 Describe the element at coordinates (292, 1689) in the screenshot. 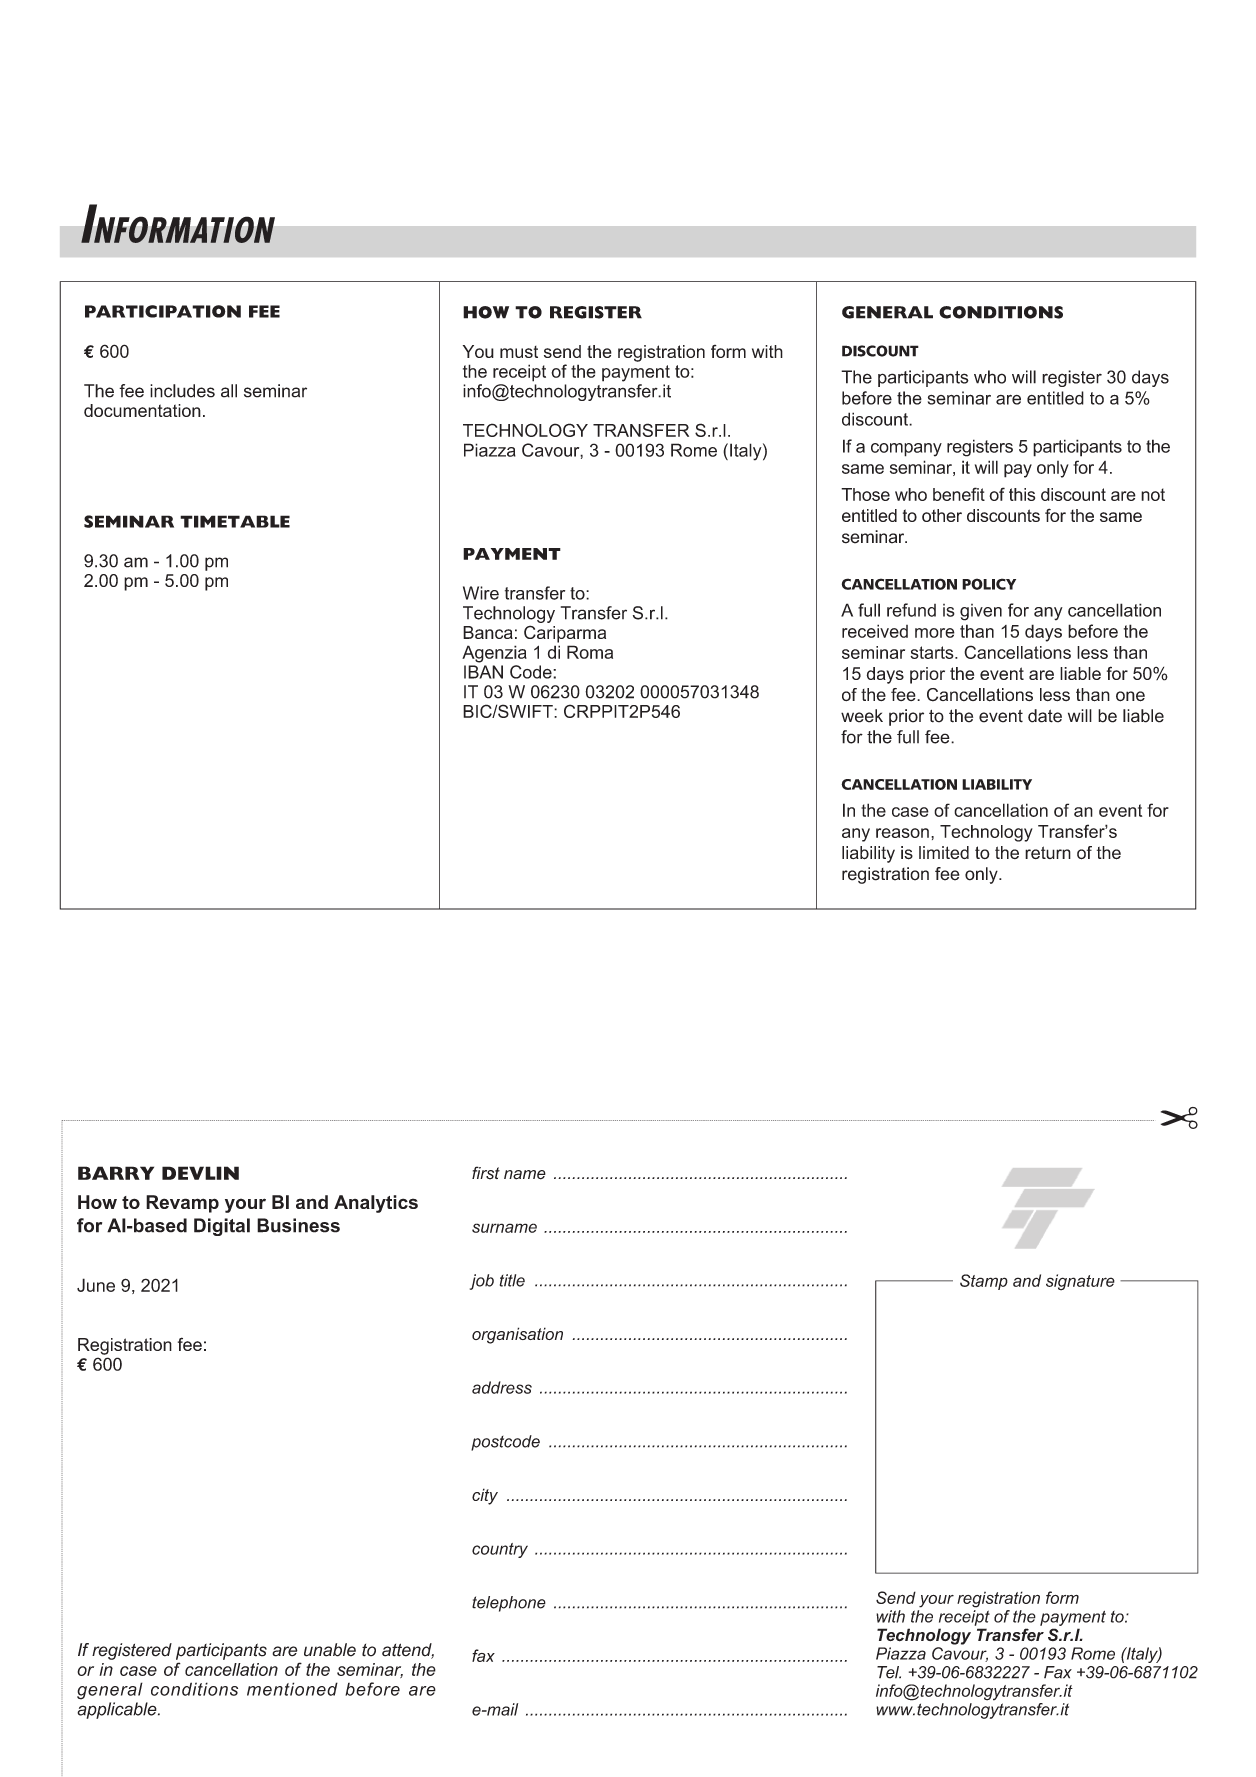

I see `mentioned` at that location.
